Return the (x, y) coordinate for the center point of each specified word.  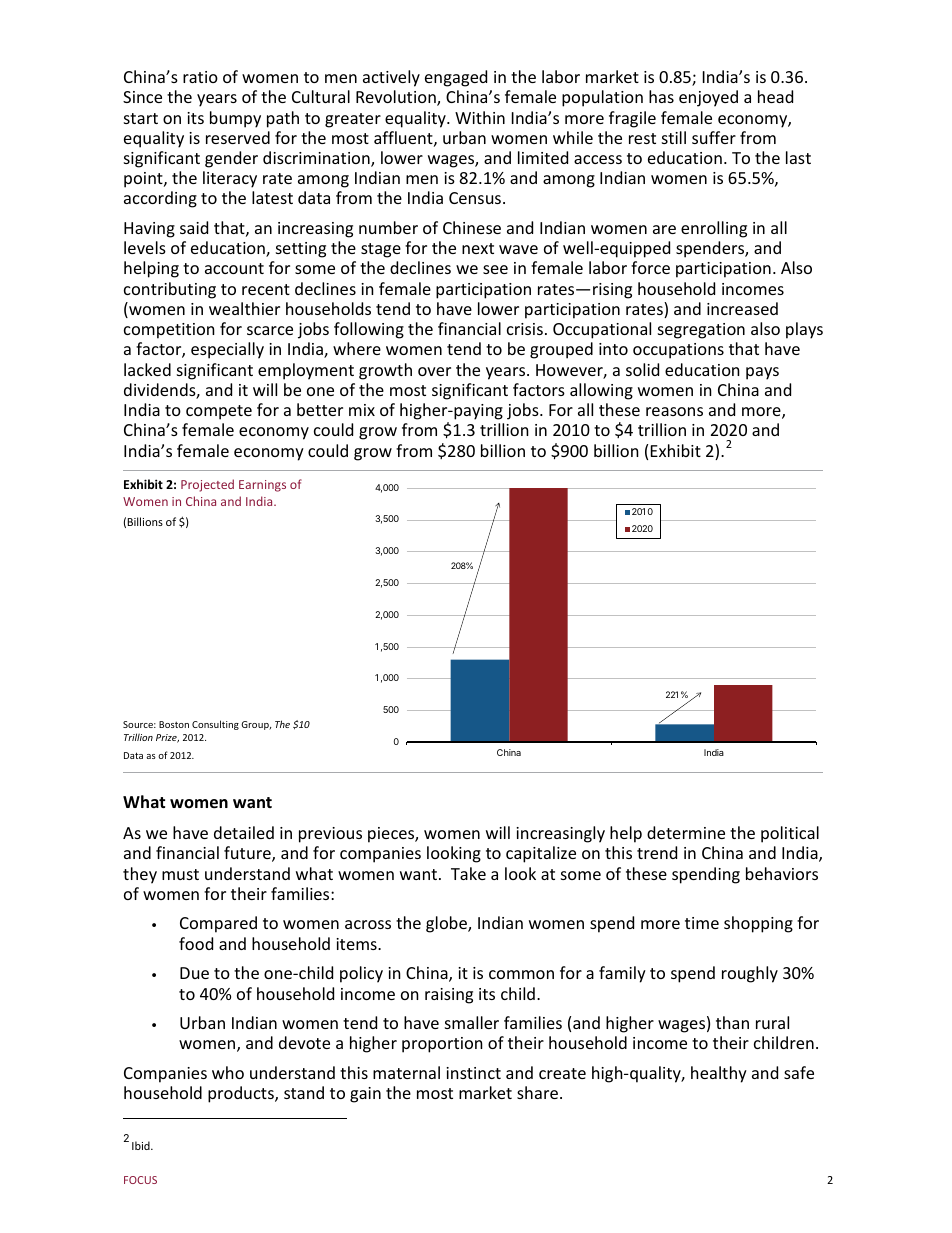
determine (686, 832)
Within (480, 117)
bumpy (235, 119)
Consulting (215, 725)
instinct (473, 1073)
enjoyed (708, 98)
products (242, 1094)
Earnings (262, 486)
